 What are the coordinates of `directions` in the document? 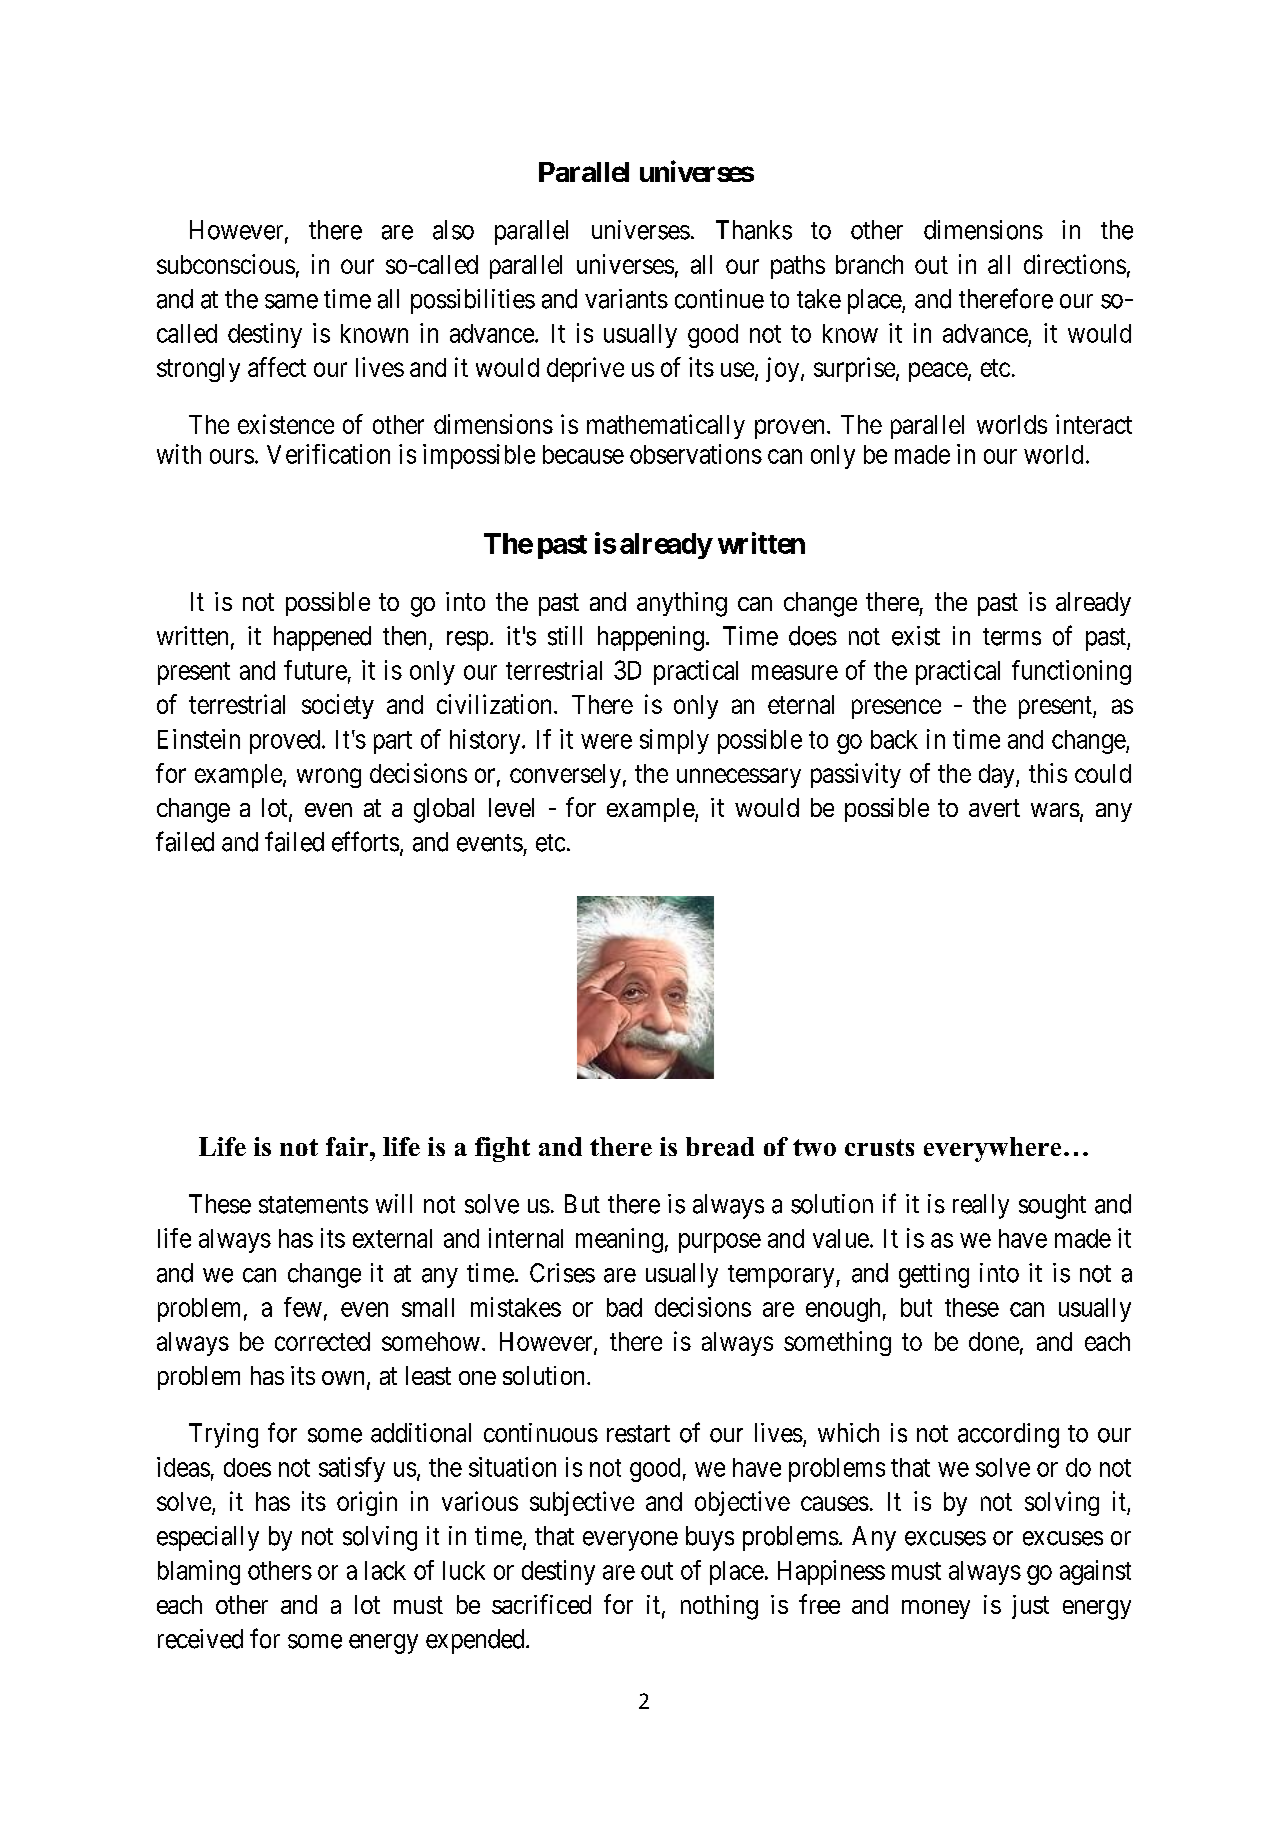 It's located at (1075, 264).
